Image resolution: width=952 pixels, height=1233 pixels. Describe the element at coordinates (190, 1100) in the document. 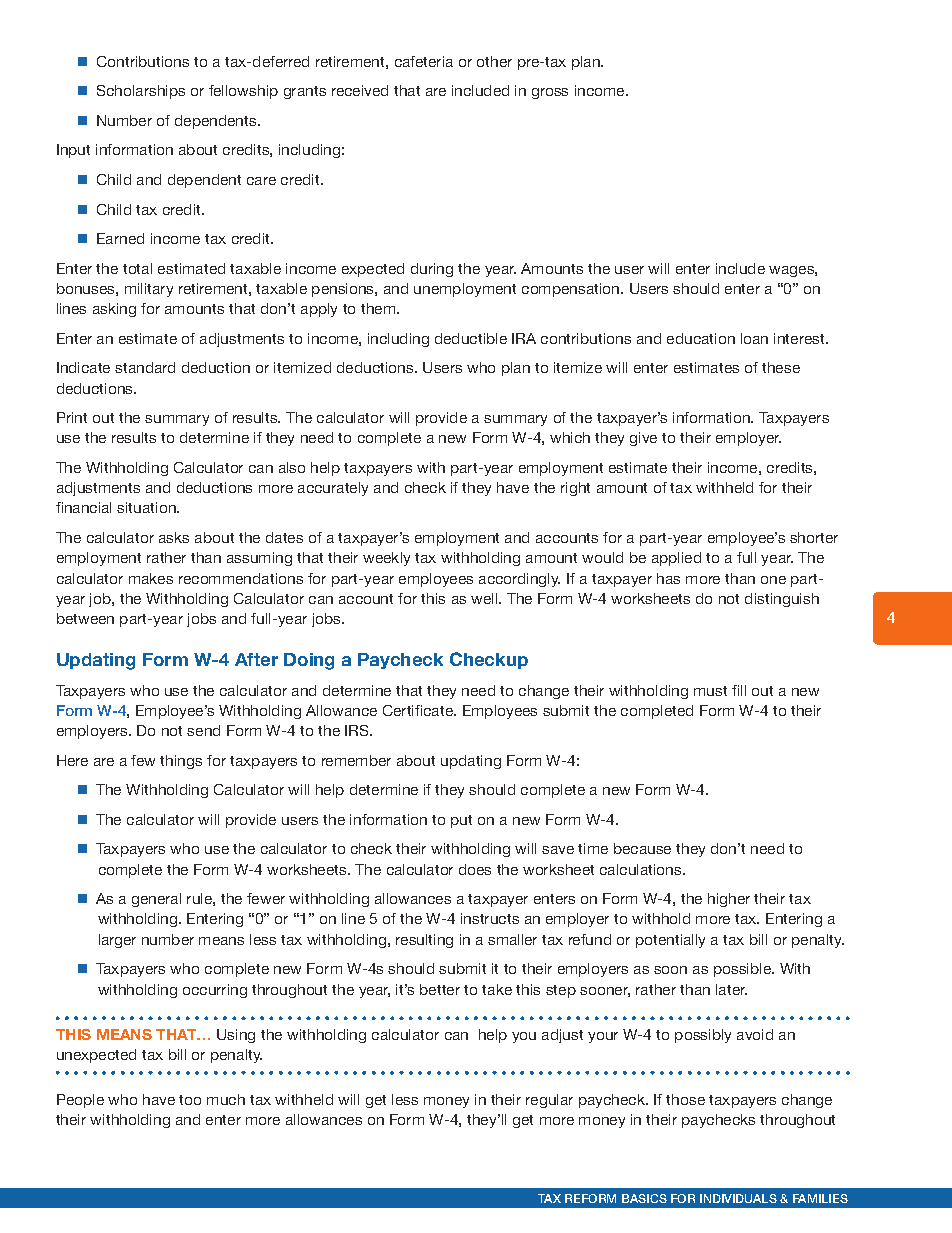

I see `too` at that location.
